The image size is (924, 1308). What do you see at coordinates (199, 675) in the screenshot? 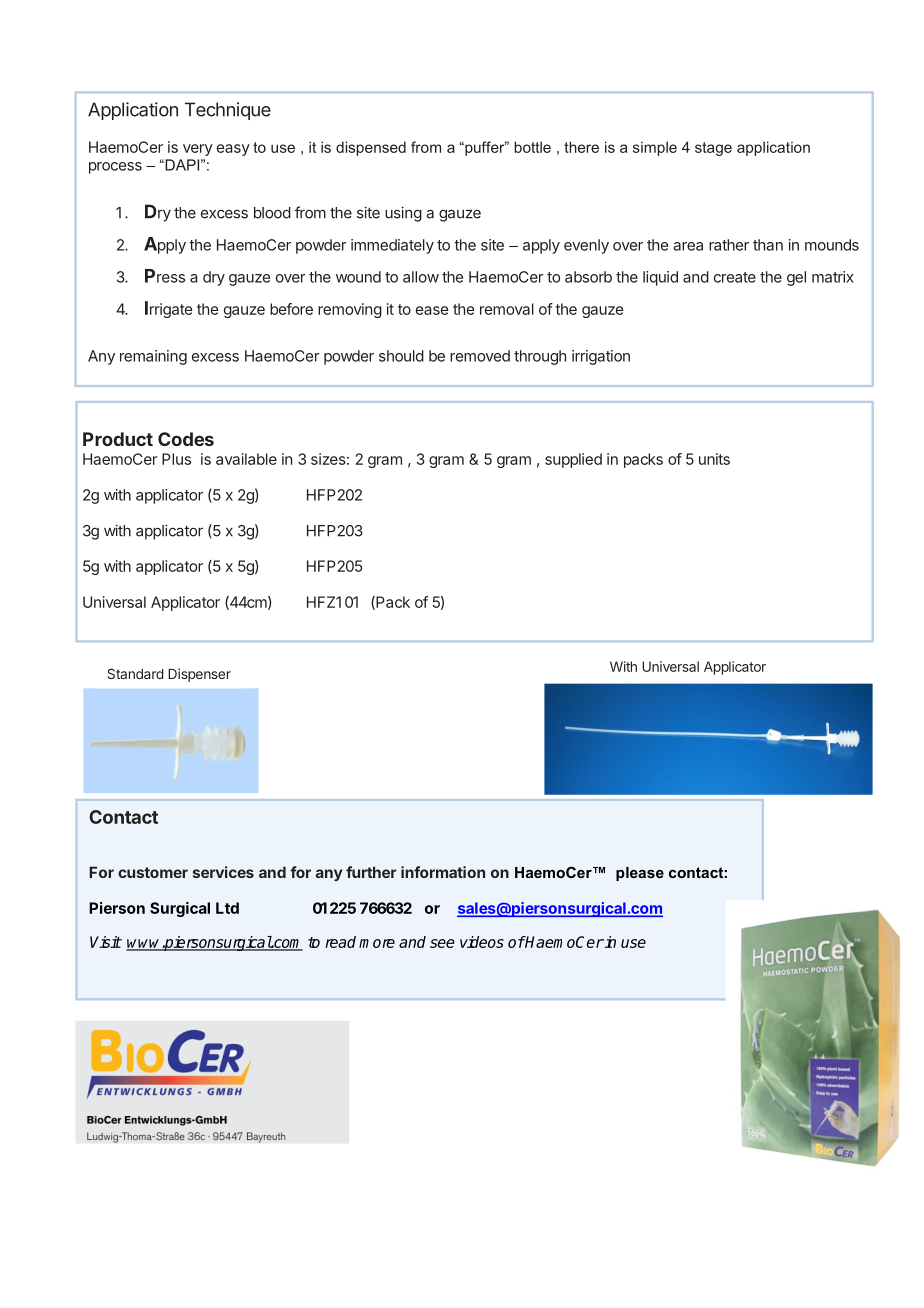
I see `Dispenser` at bounding box center [199, 675].
